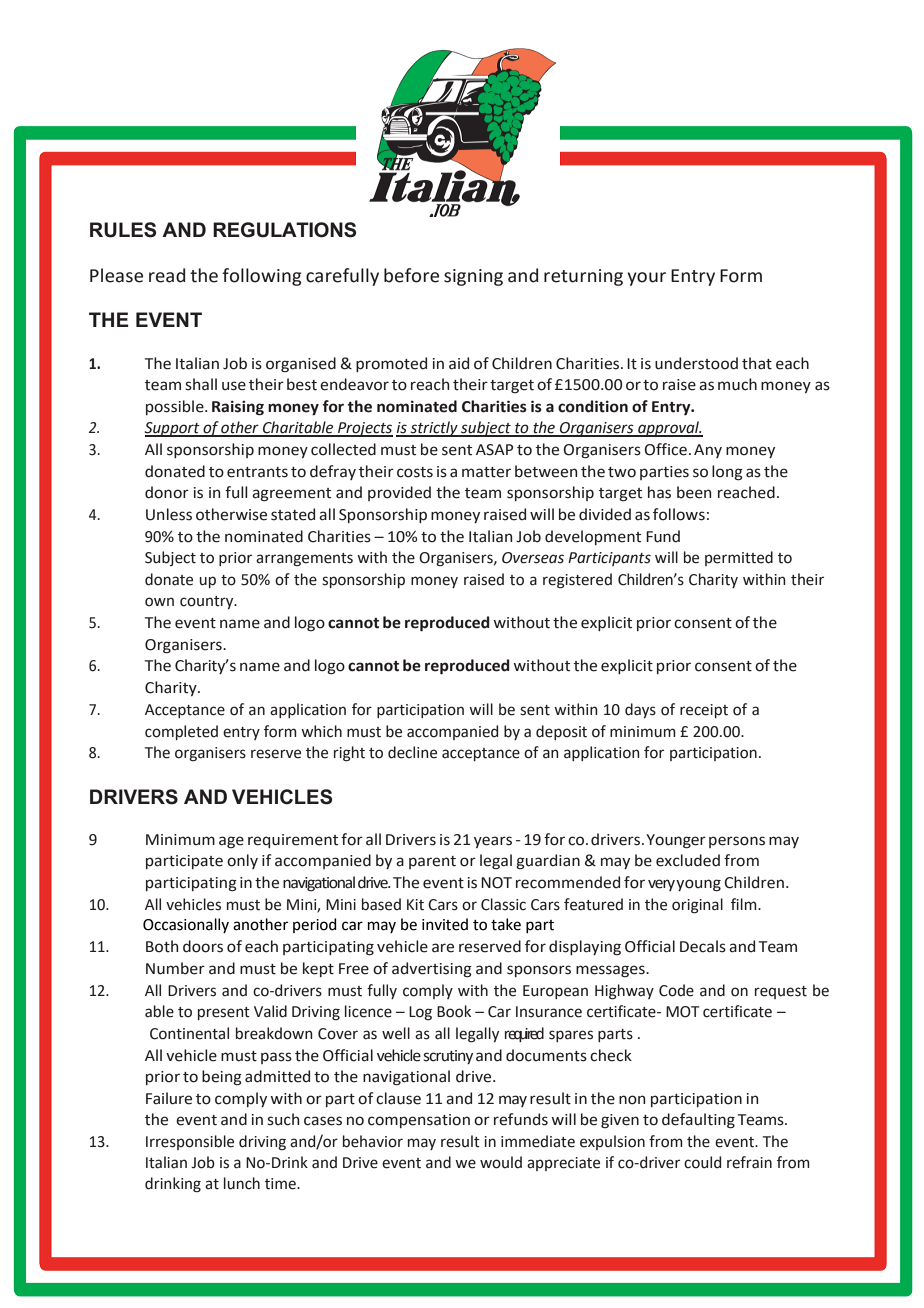  What do you see at coordinates (186, 925) in the screenshot?
I see `Occasionally` at bounding box center [186, 925].
